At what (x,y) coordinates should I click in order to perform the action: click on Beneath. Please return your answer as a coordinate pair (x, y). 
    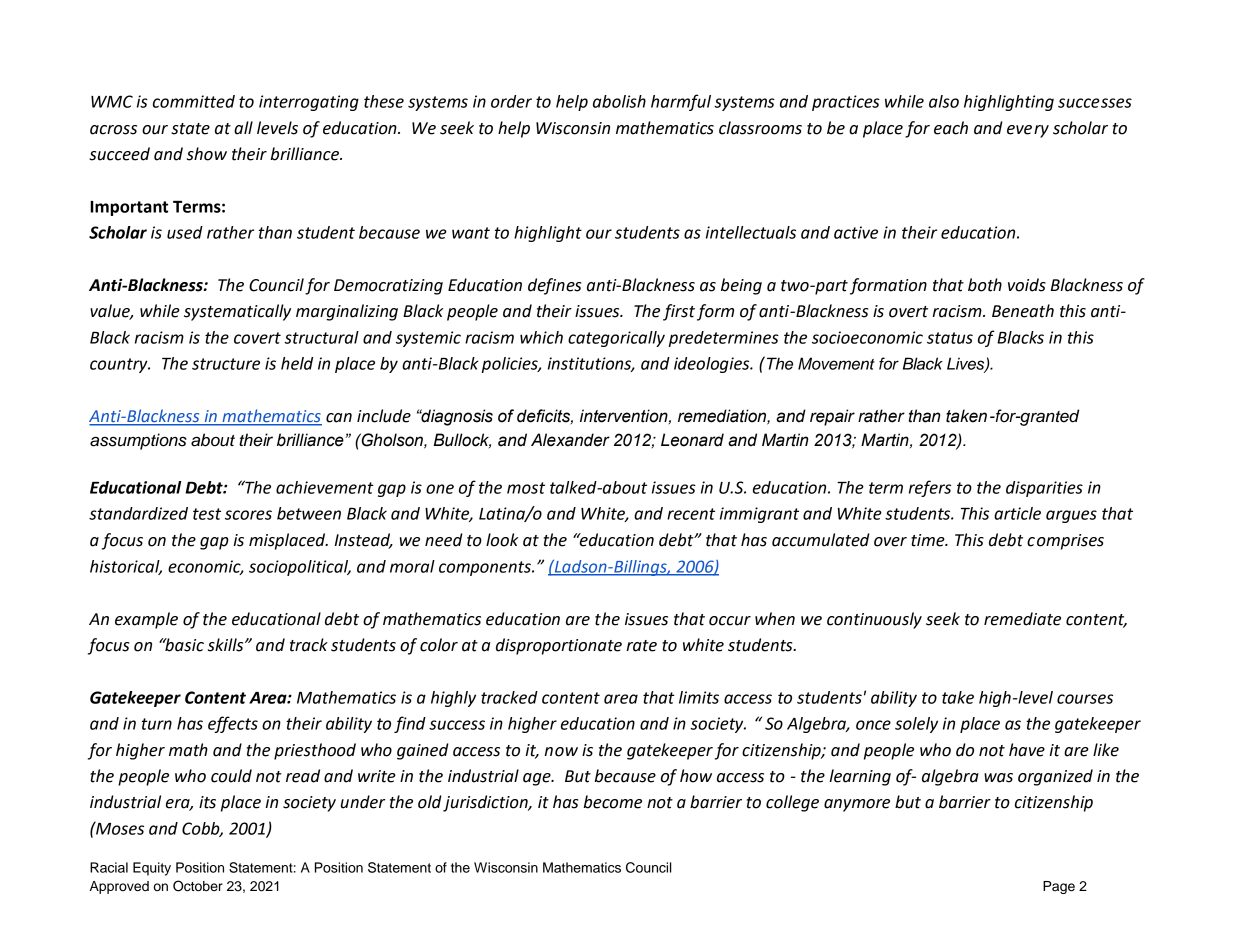
    Looking at the image, I should click on (1023, 311).
